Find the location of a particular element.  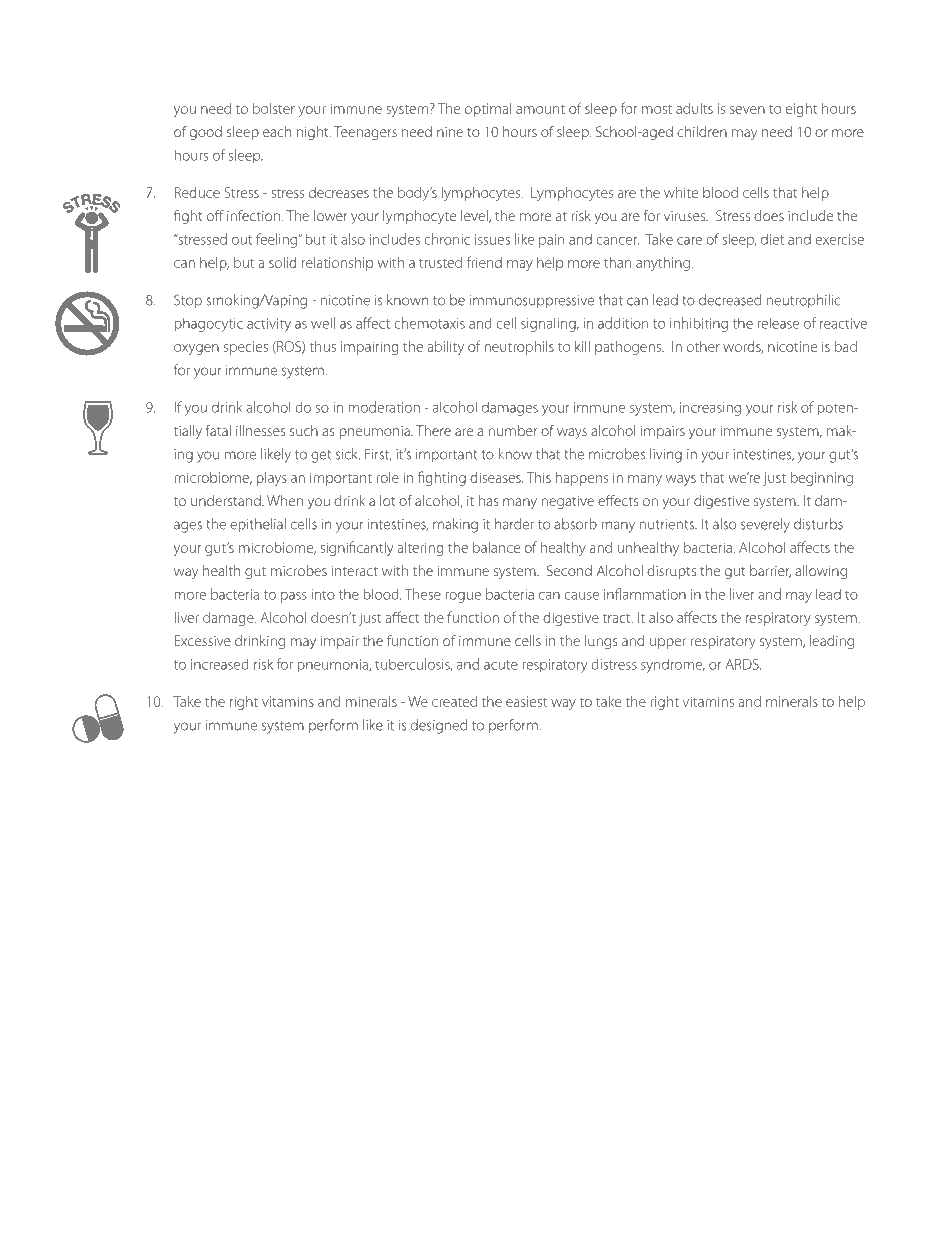

illnesses is located at coordinates (261, 430).
